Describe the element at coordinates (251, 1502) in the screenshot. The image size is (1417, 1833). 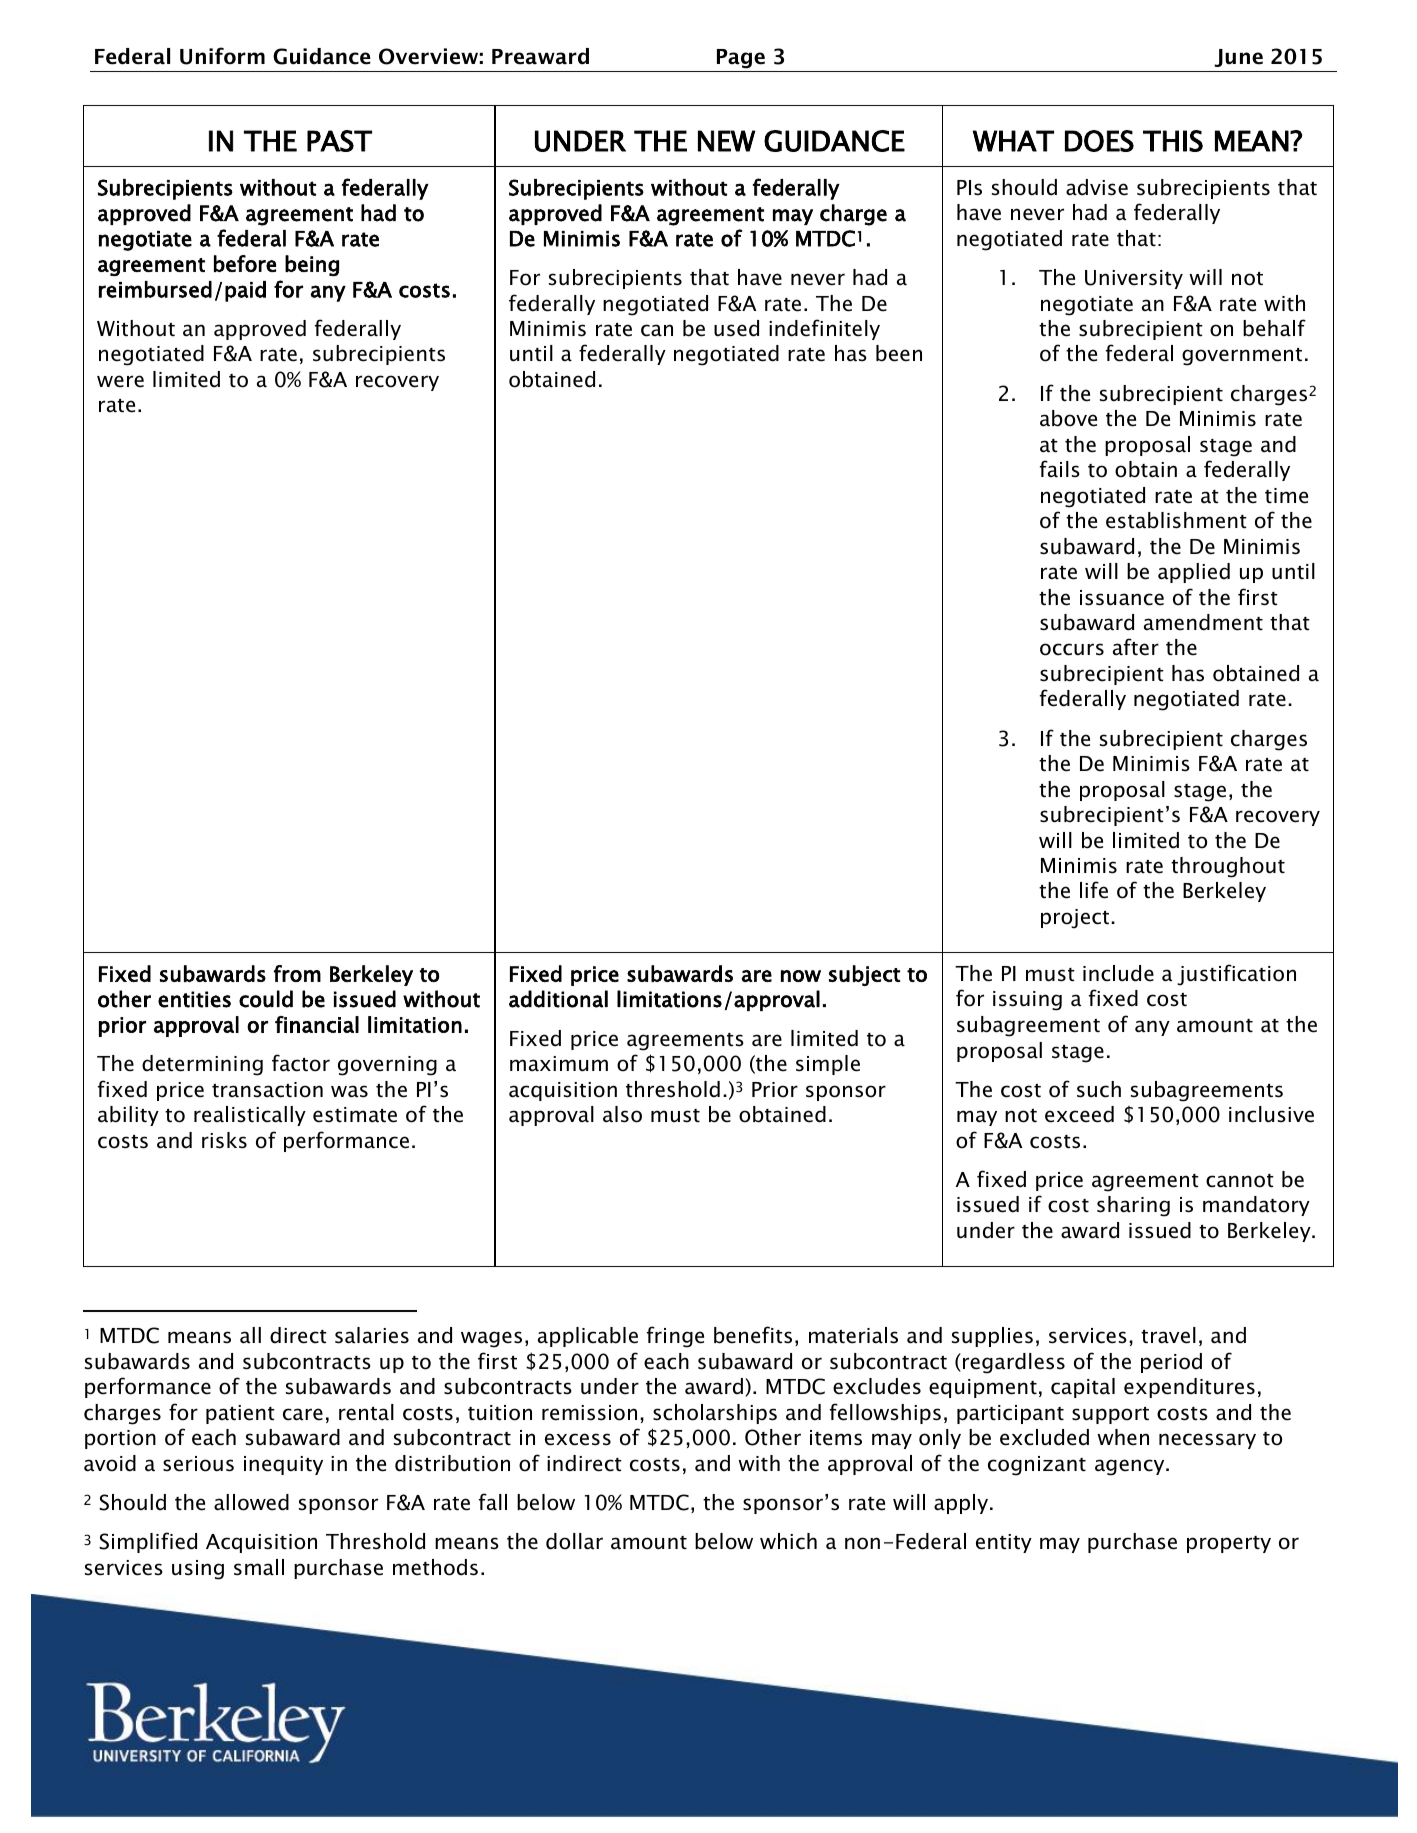
I see `allowed` at that location.
